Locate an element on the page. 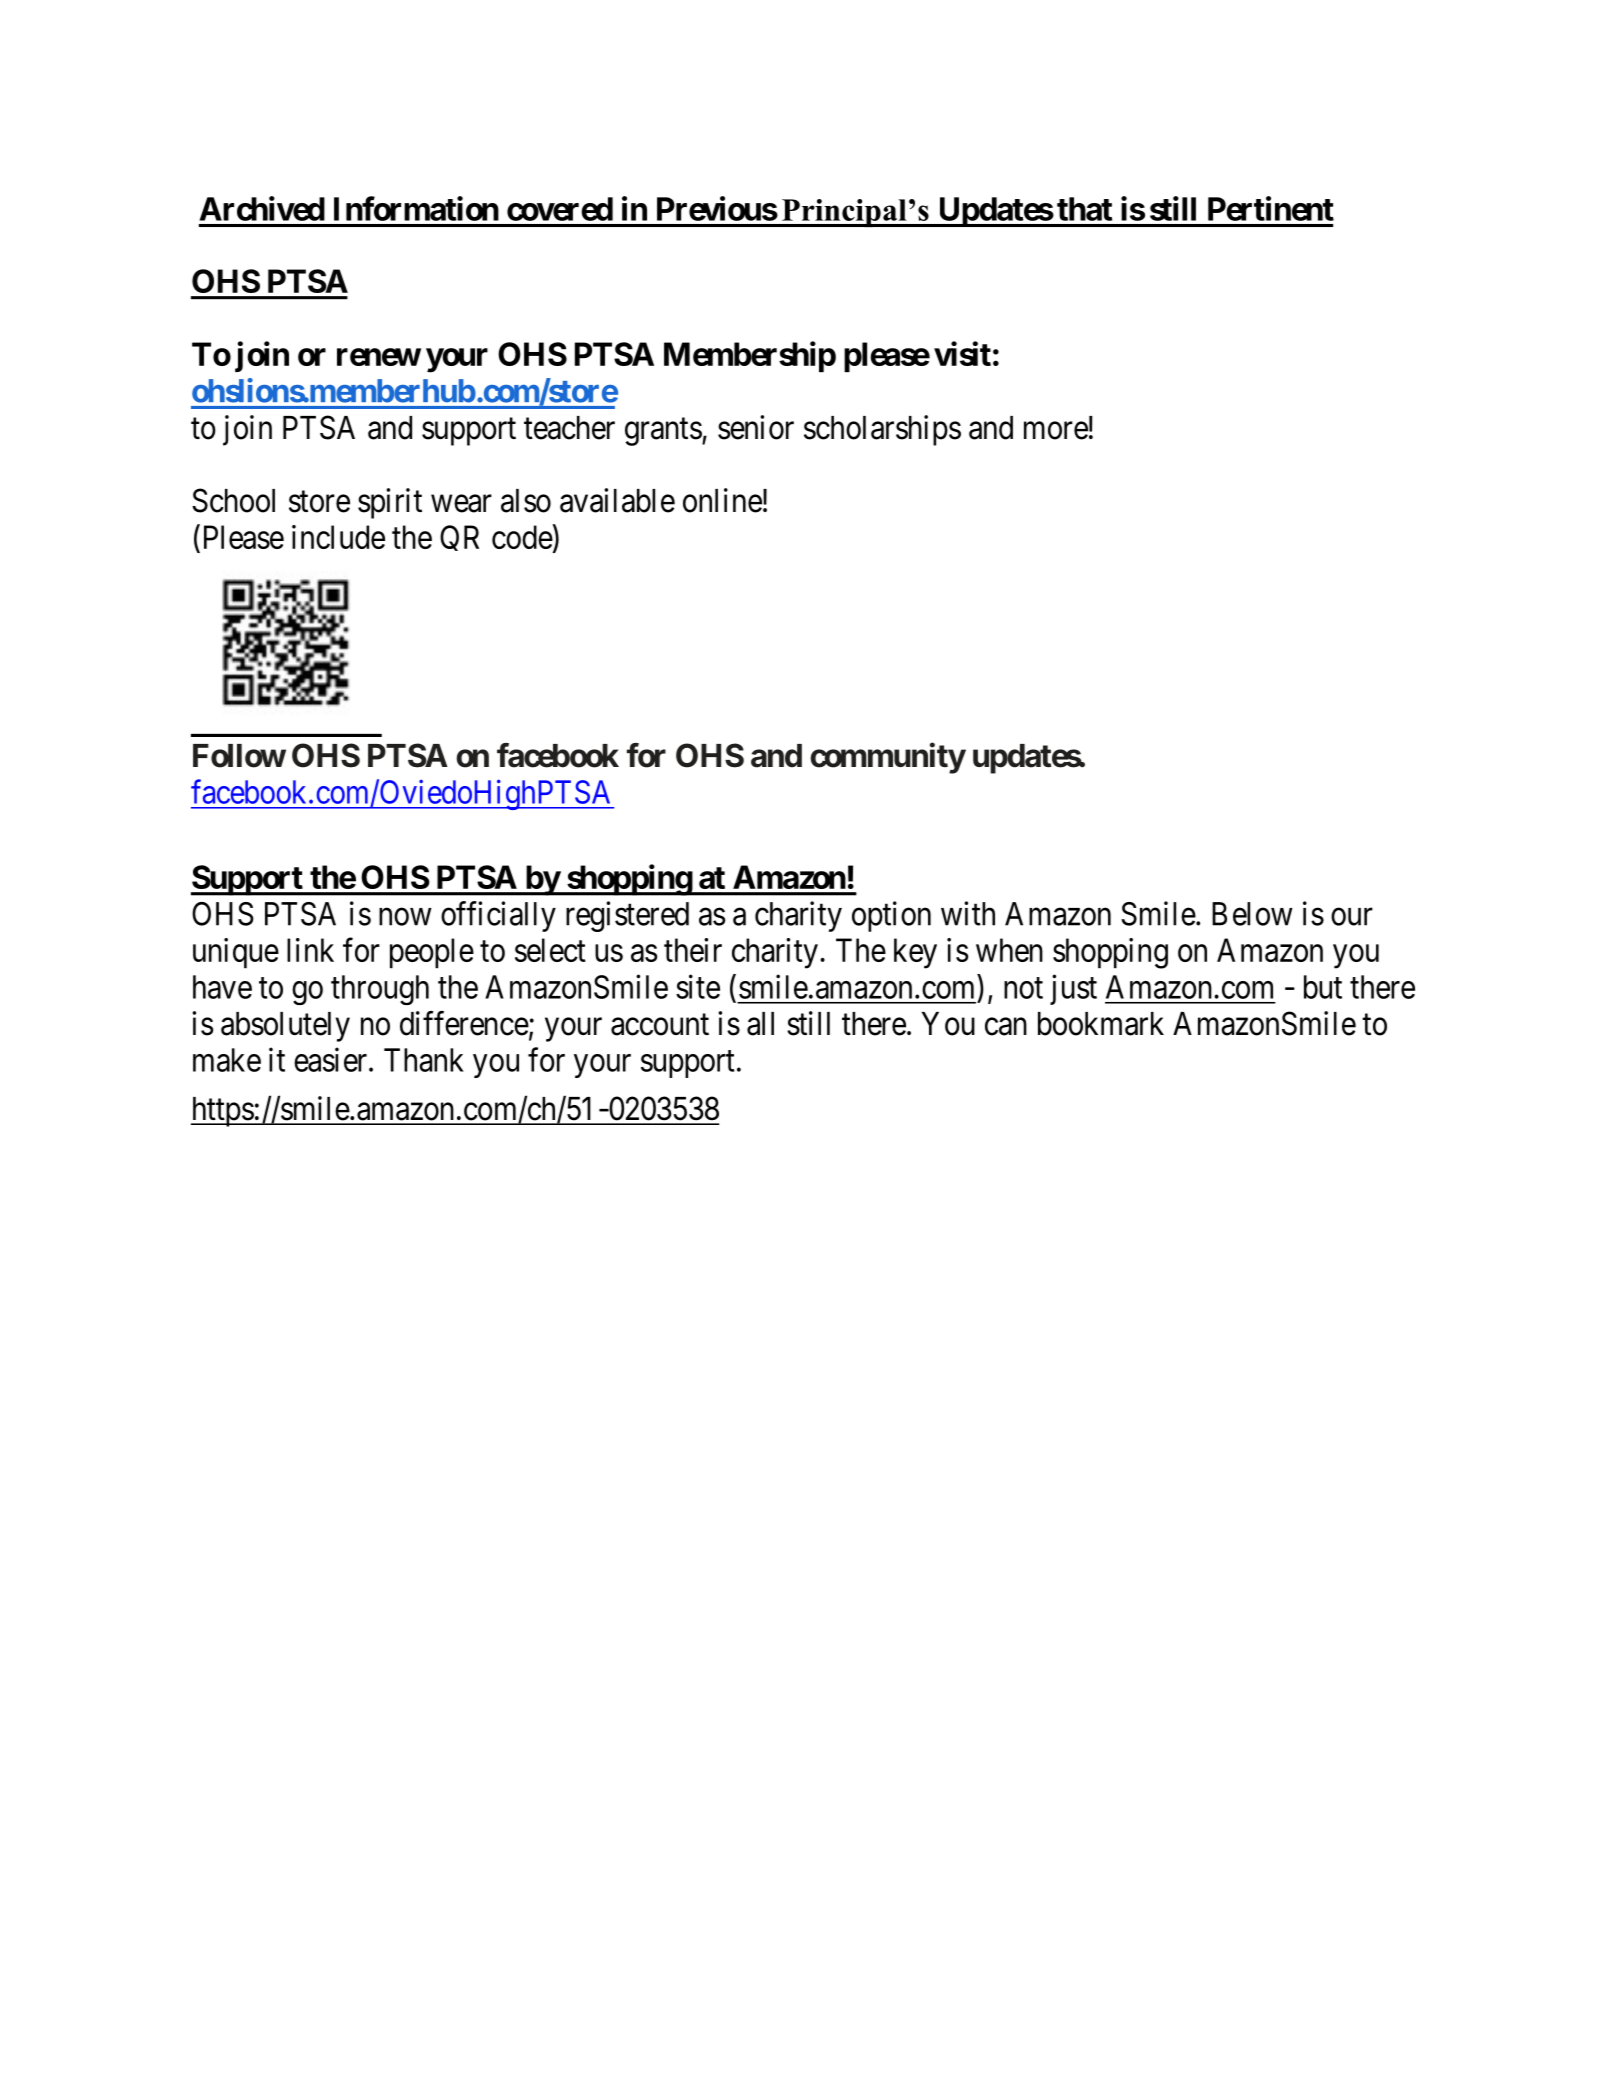  easier is located at coordinates (332, 1059).
